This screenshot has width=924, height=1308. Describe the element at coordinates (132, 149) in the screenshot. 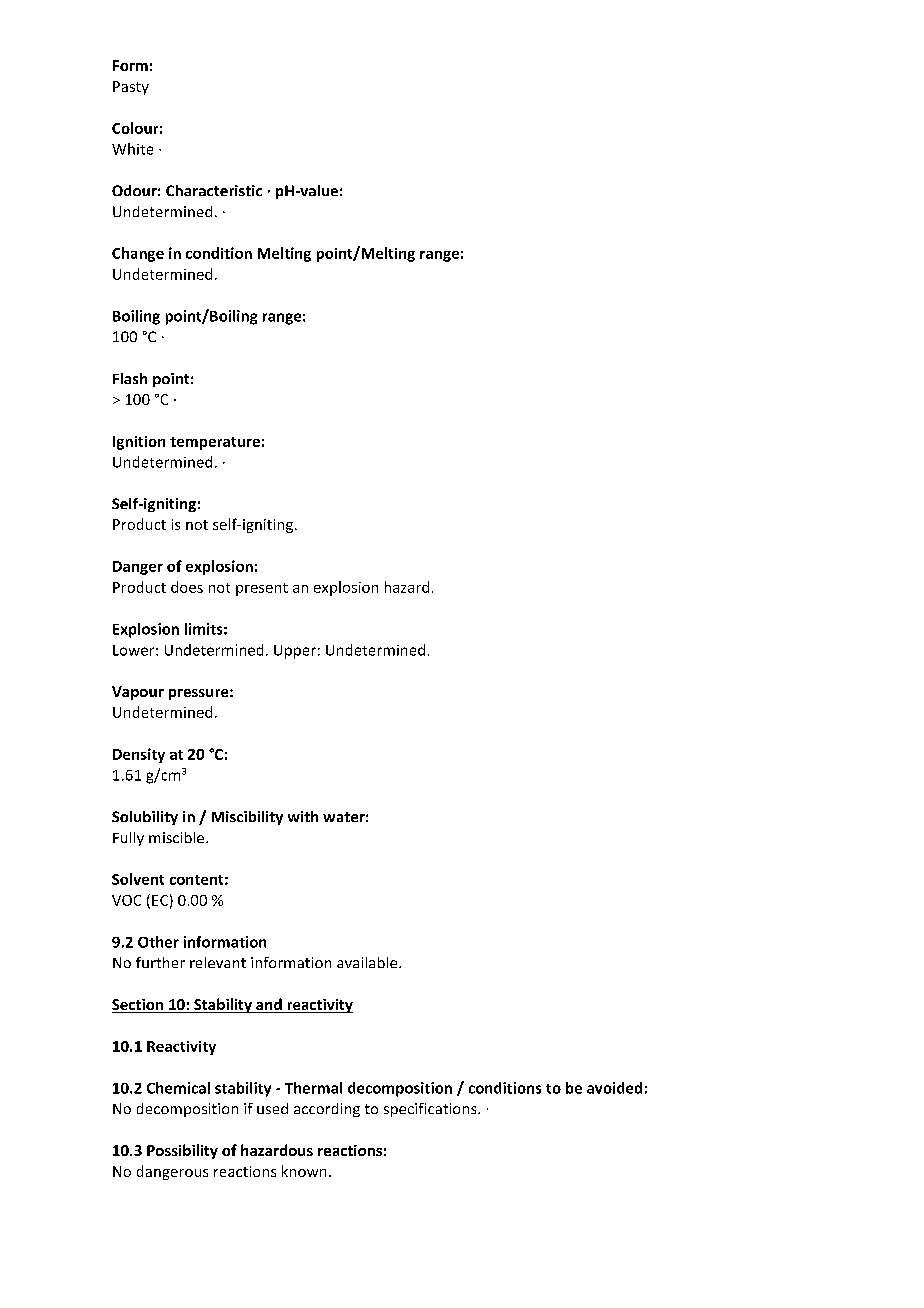

I see `White` at that location.
